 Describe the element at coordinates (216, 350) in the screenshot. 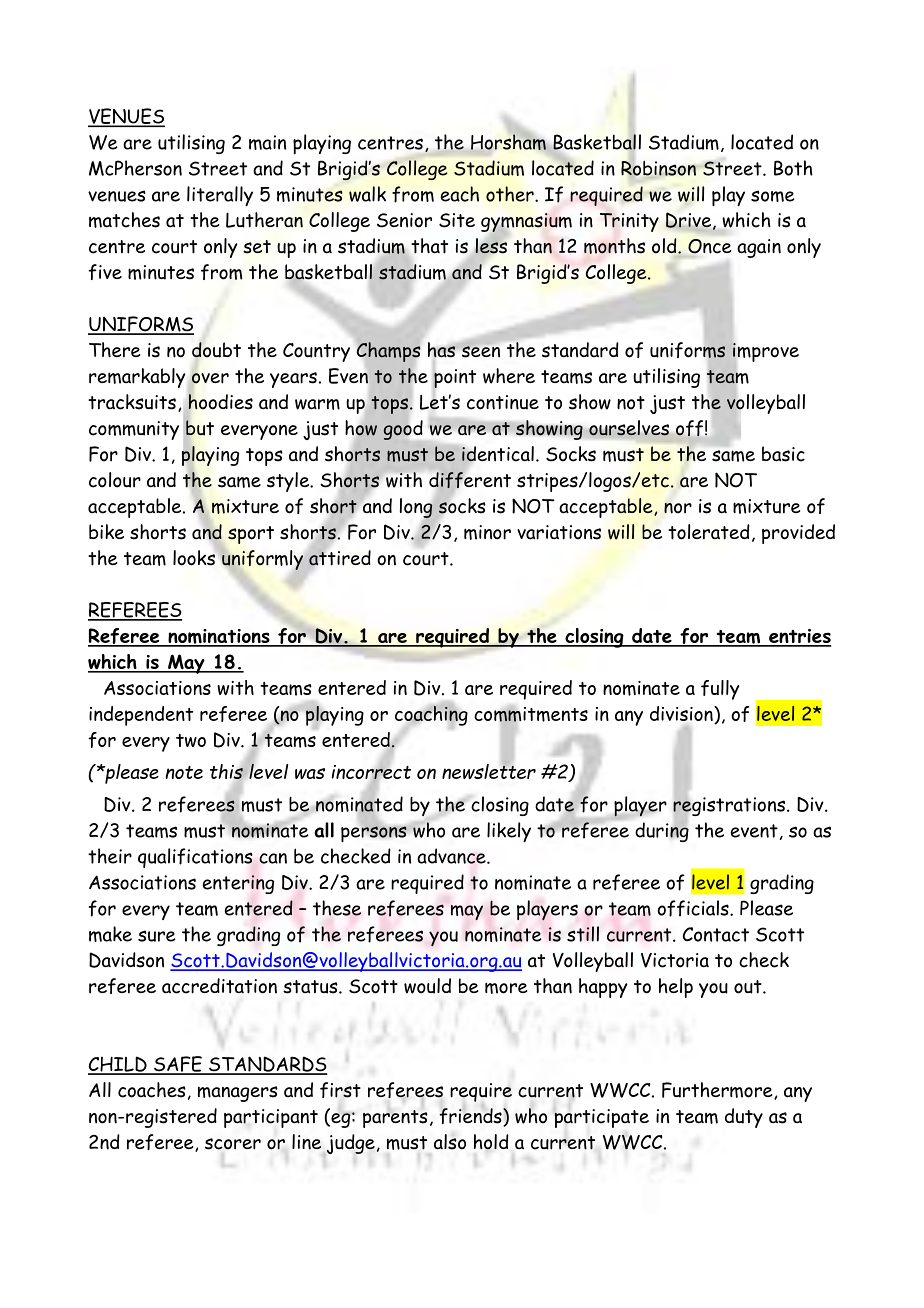

I see `doubt` at that location.
